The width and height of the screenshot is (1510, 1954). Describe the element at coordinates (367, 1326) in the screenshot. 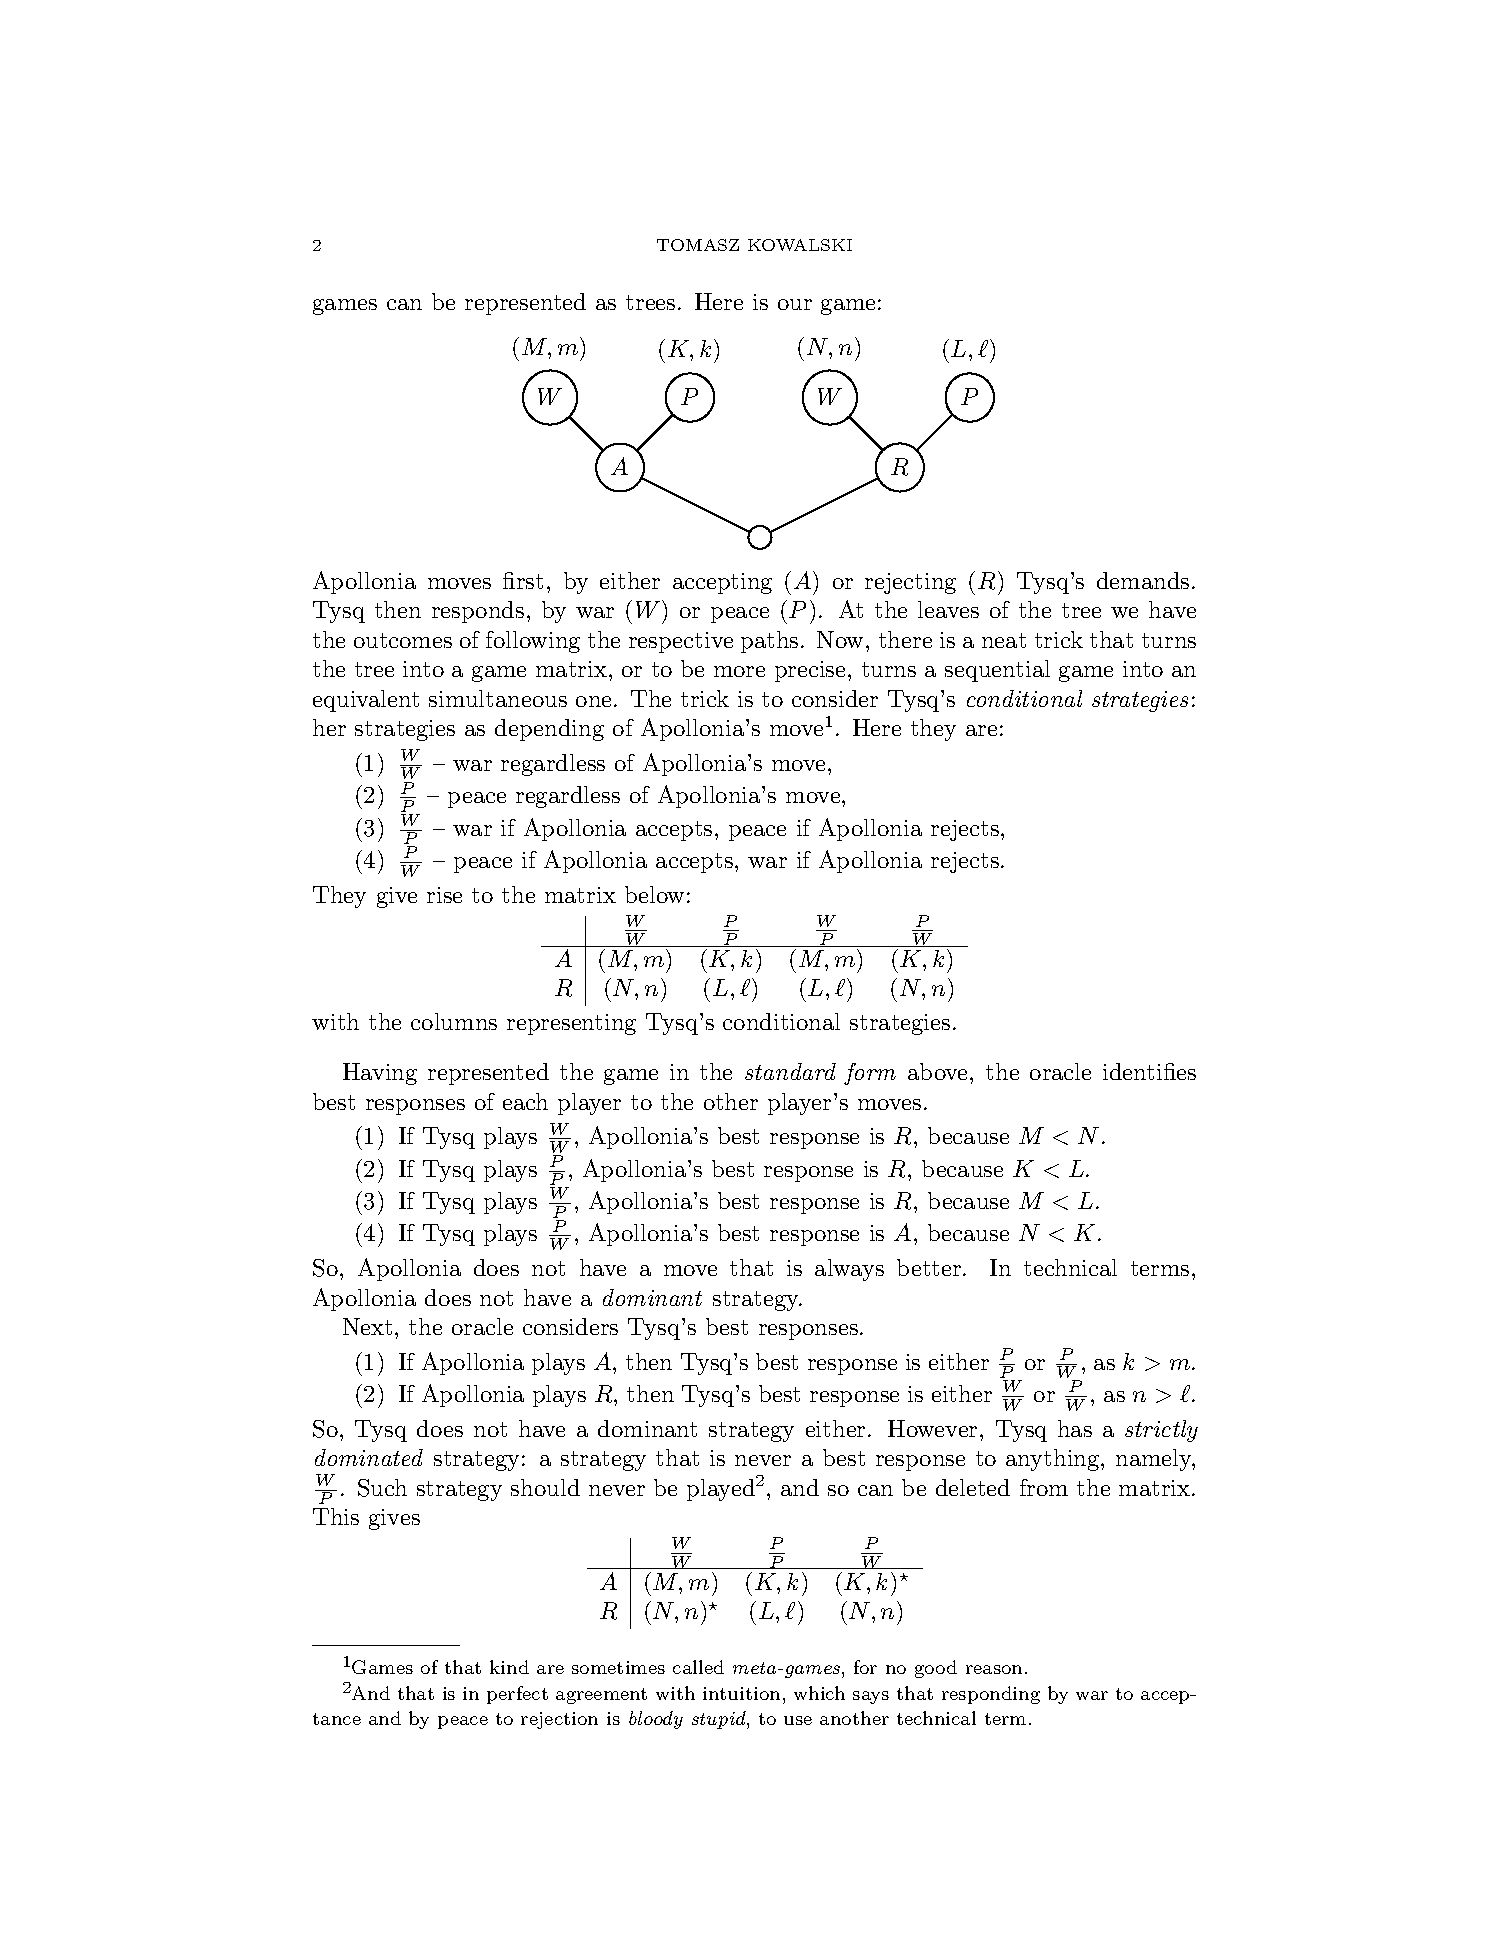

I see `Next` at that location.
